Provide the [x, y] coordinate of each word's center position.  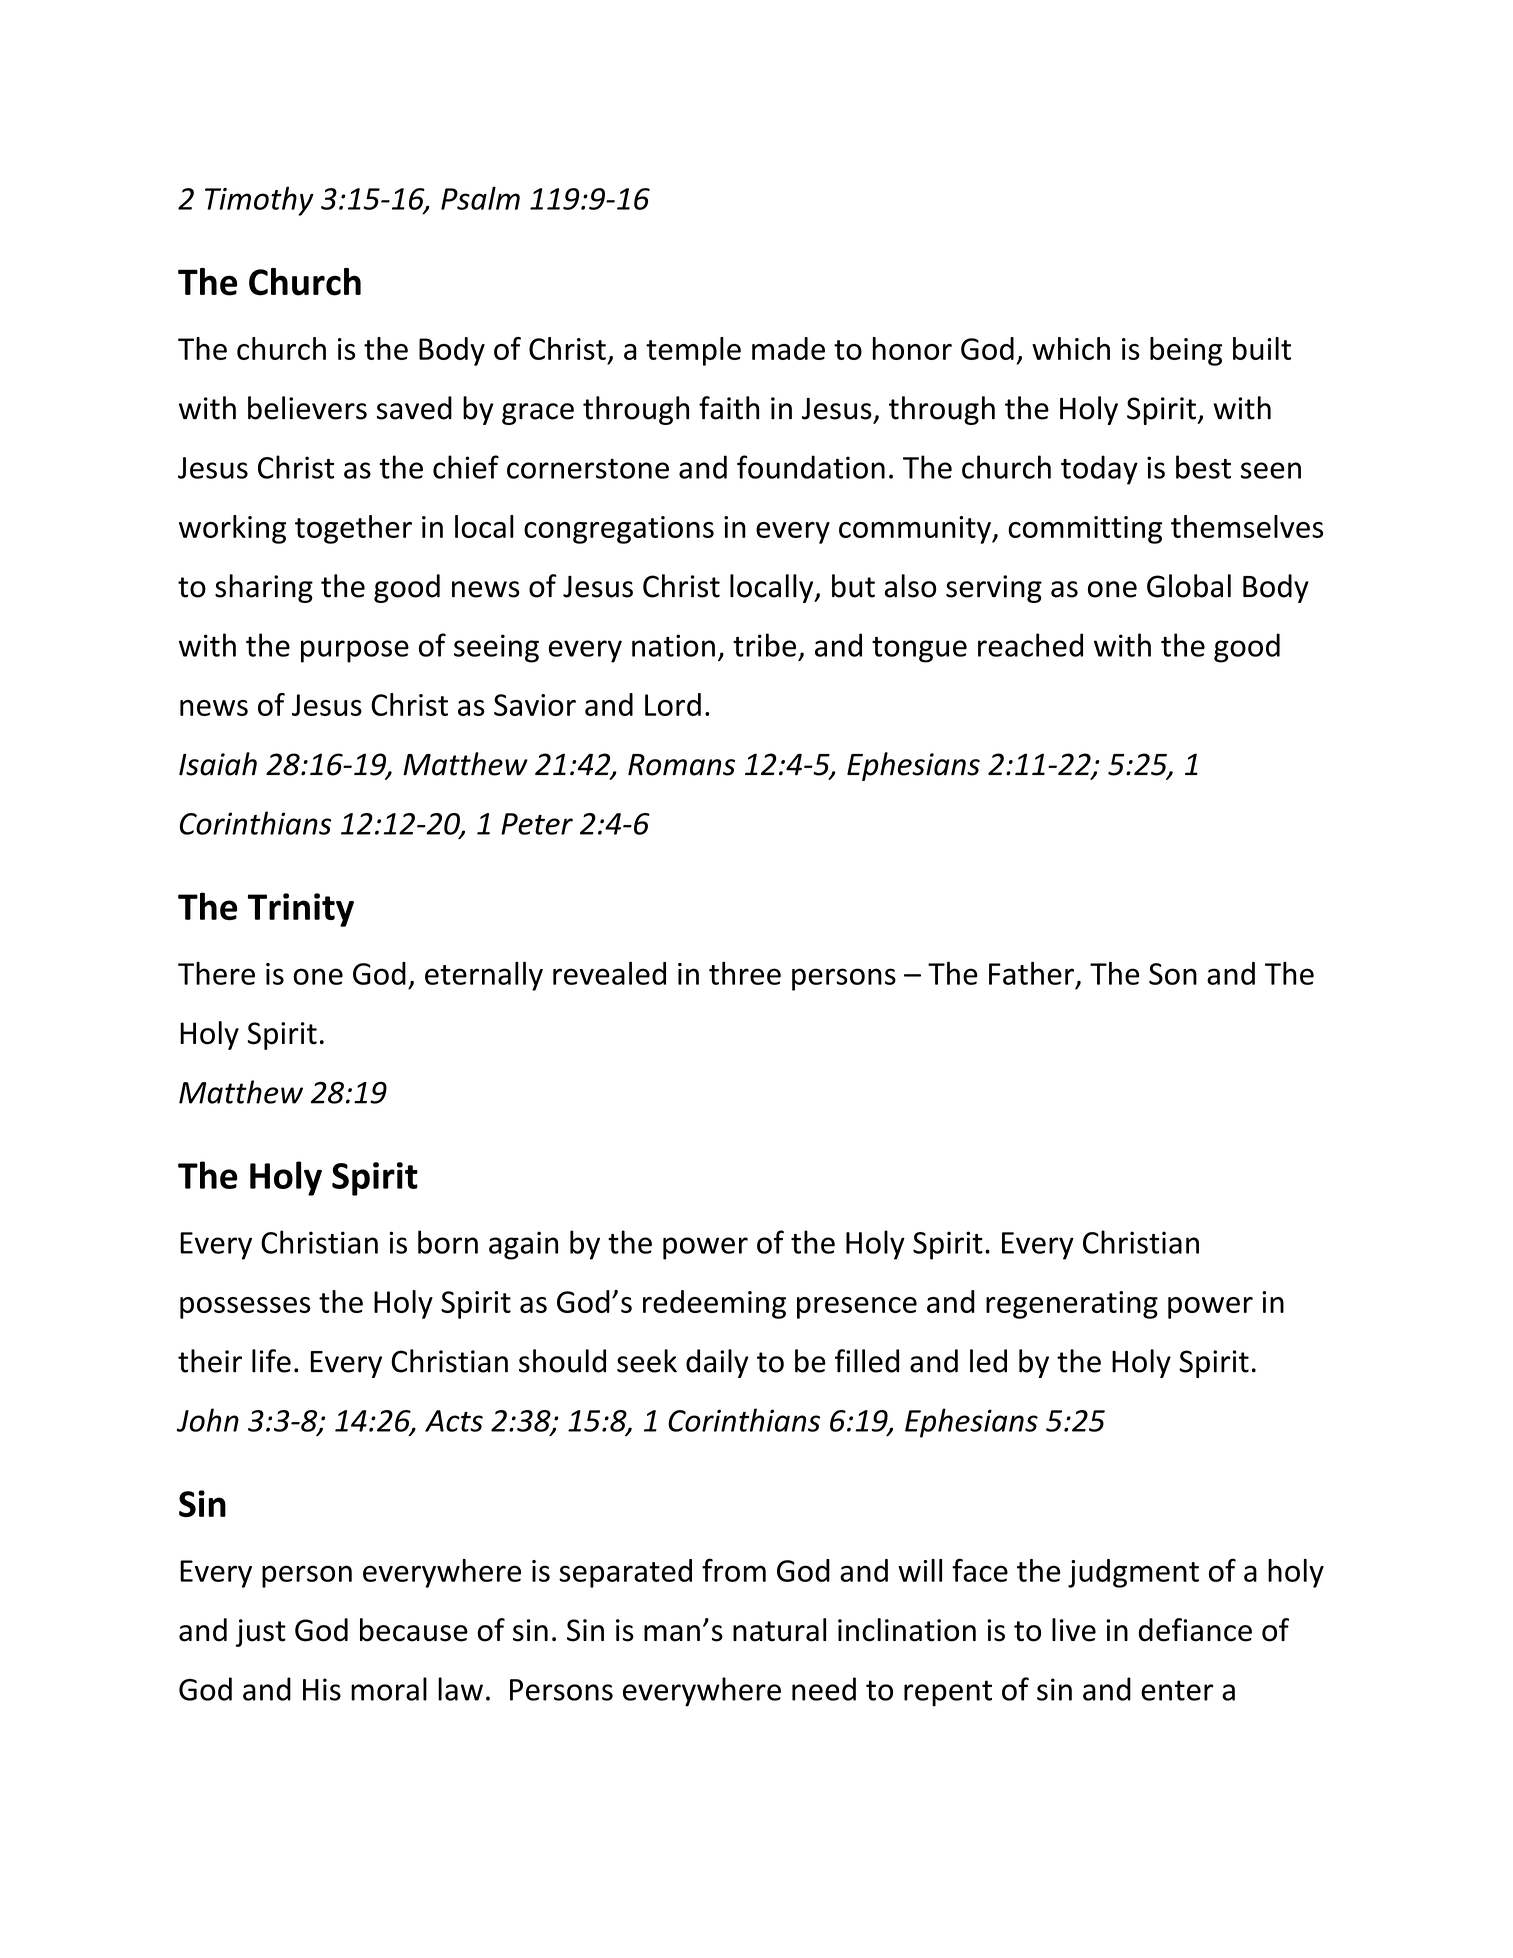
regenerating [1072, 1305]
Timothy [259, 201]
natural [779, 1630]
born [448, 1242]
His [322, 1689]
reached [1030, 645]
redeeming [714, 1304]
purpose [355, 651]
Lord [673, 704]
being [1186, 351]
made [788, 348]
